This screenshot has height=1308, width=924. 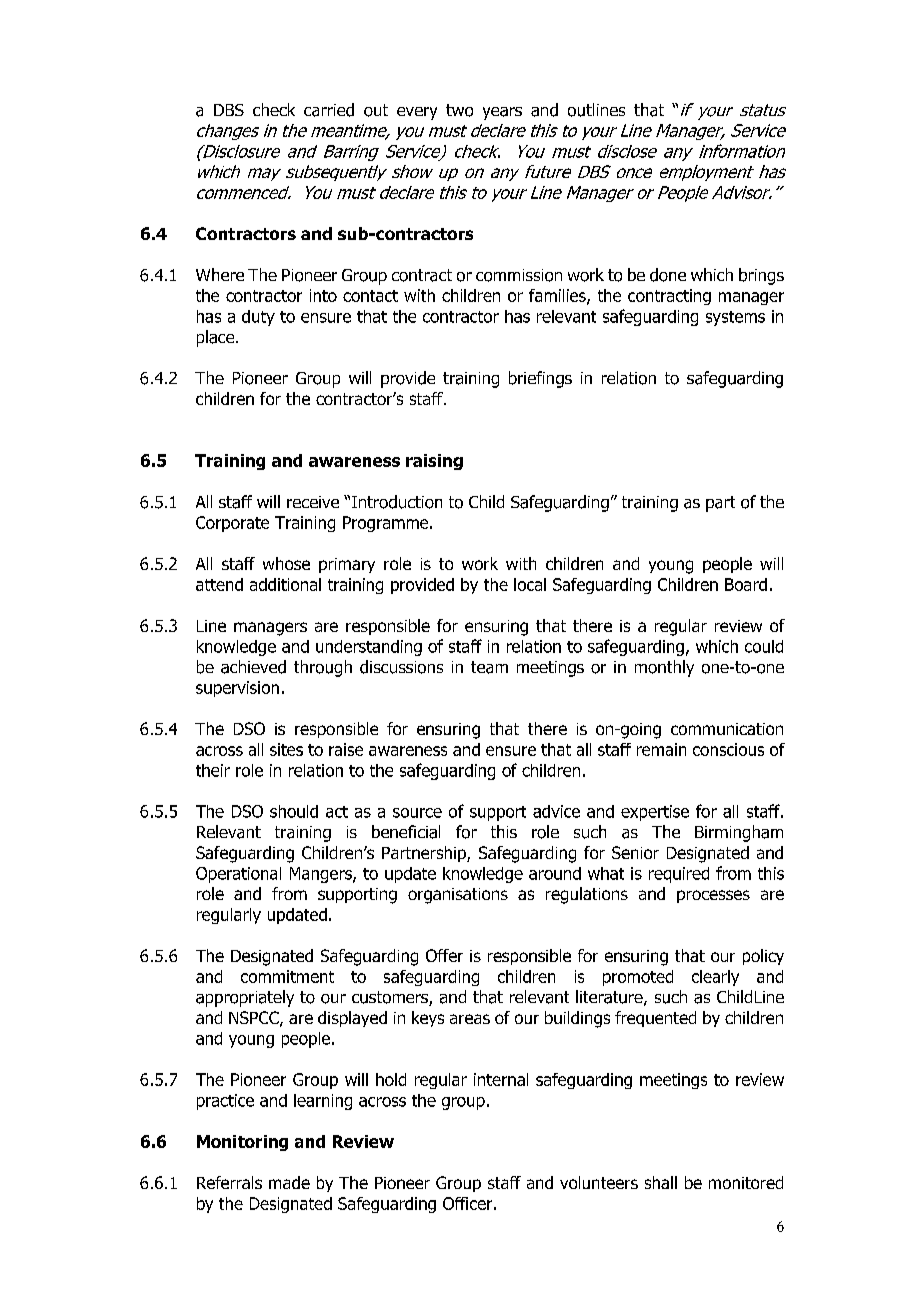 I want to click on processes, so click(x=713, y=896).
